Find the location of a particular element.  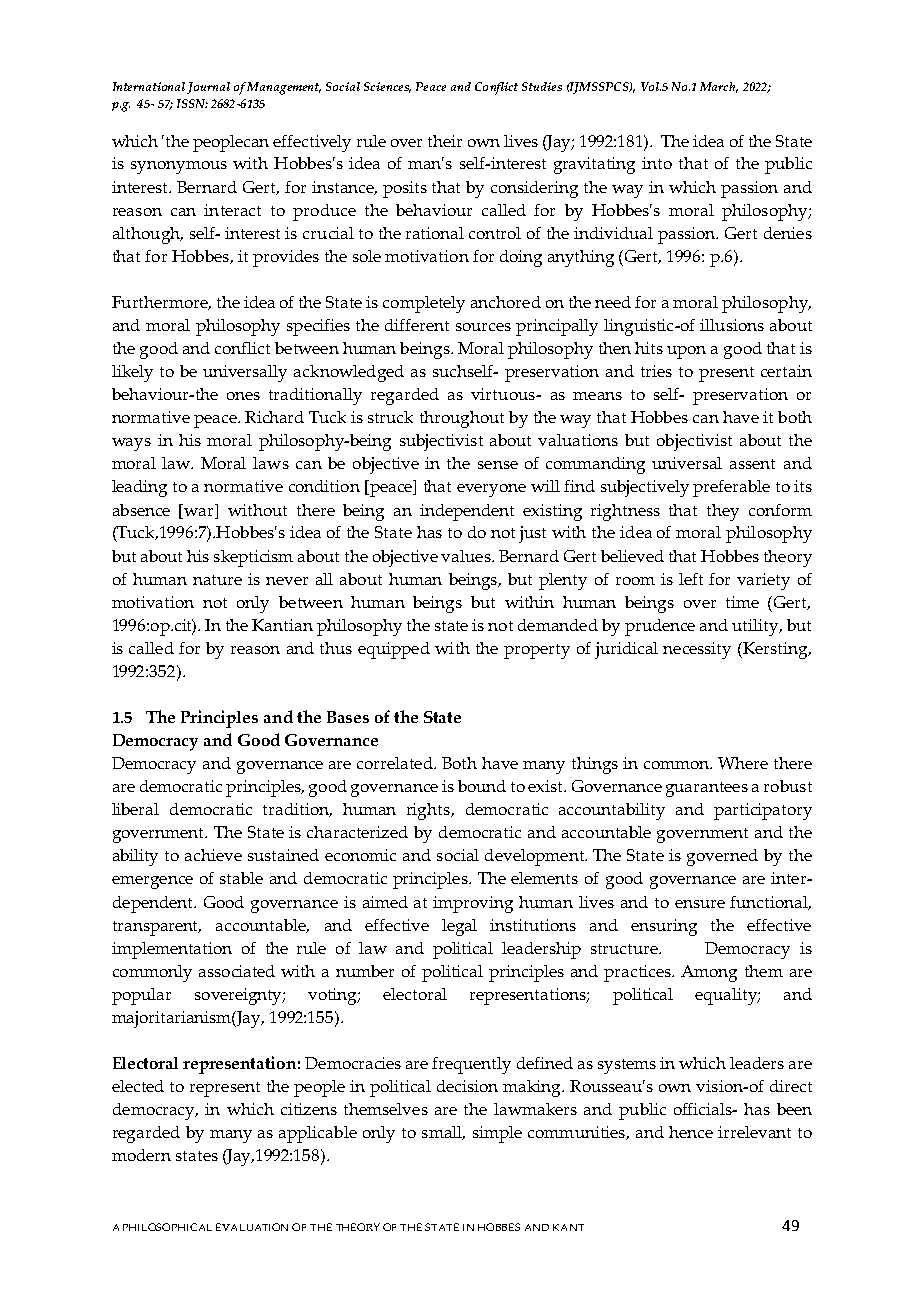

EVALUATION is located at coordinates (252, 1227).
